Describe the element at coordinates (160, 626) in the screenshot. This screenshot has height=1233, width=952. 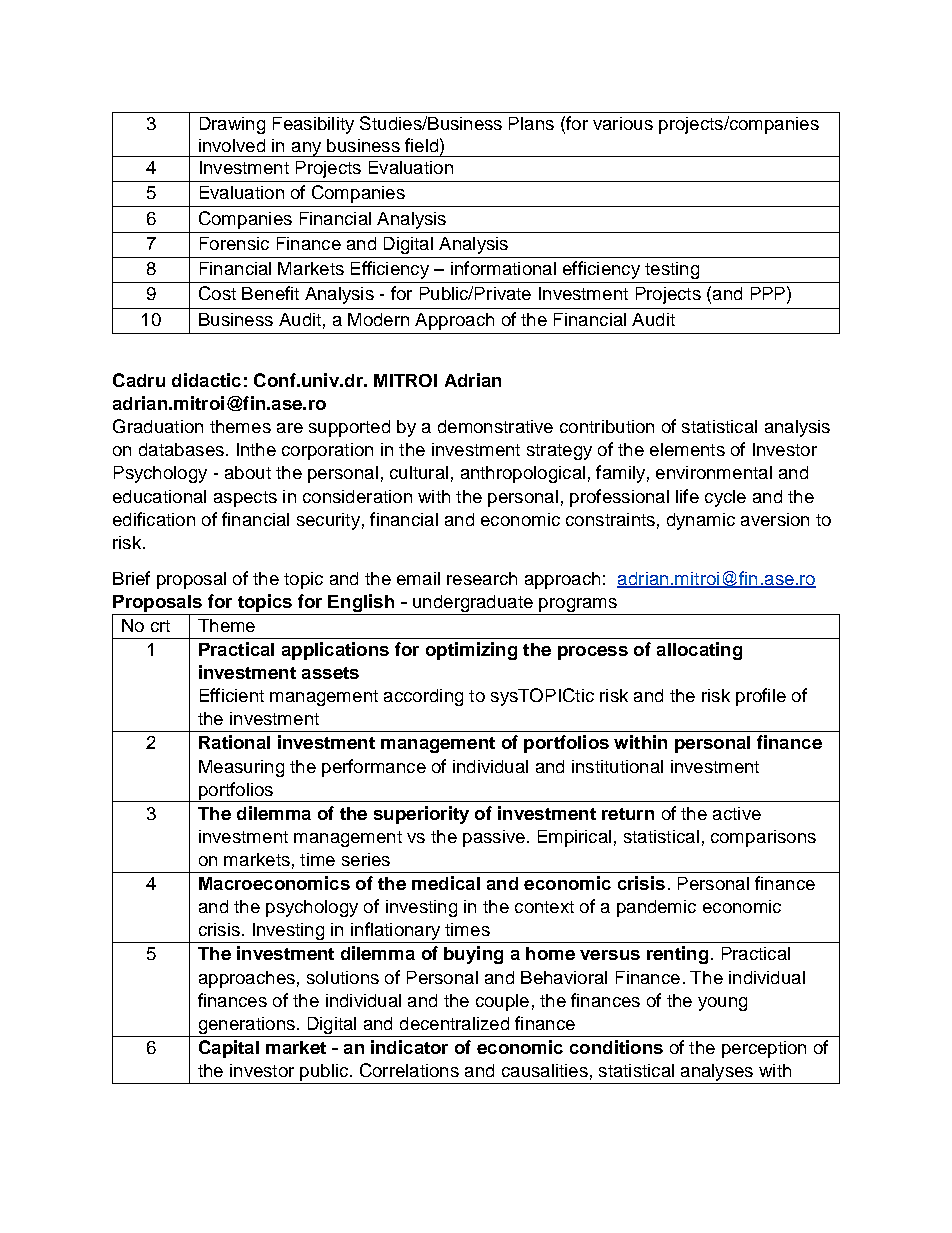
I see `crt` at that location.
